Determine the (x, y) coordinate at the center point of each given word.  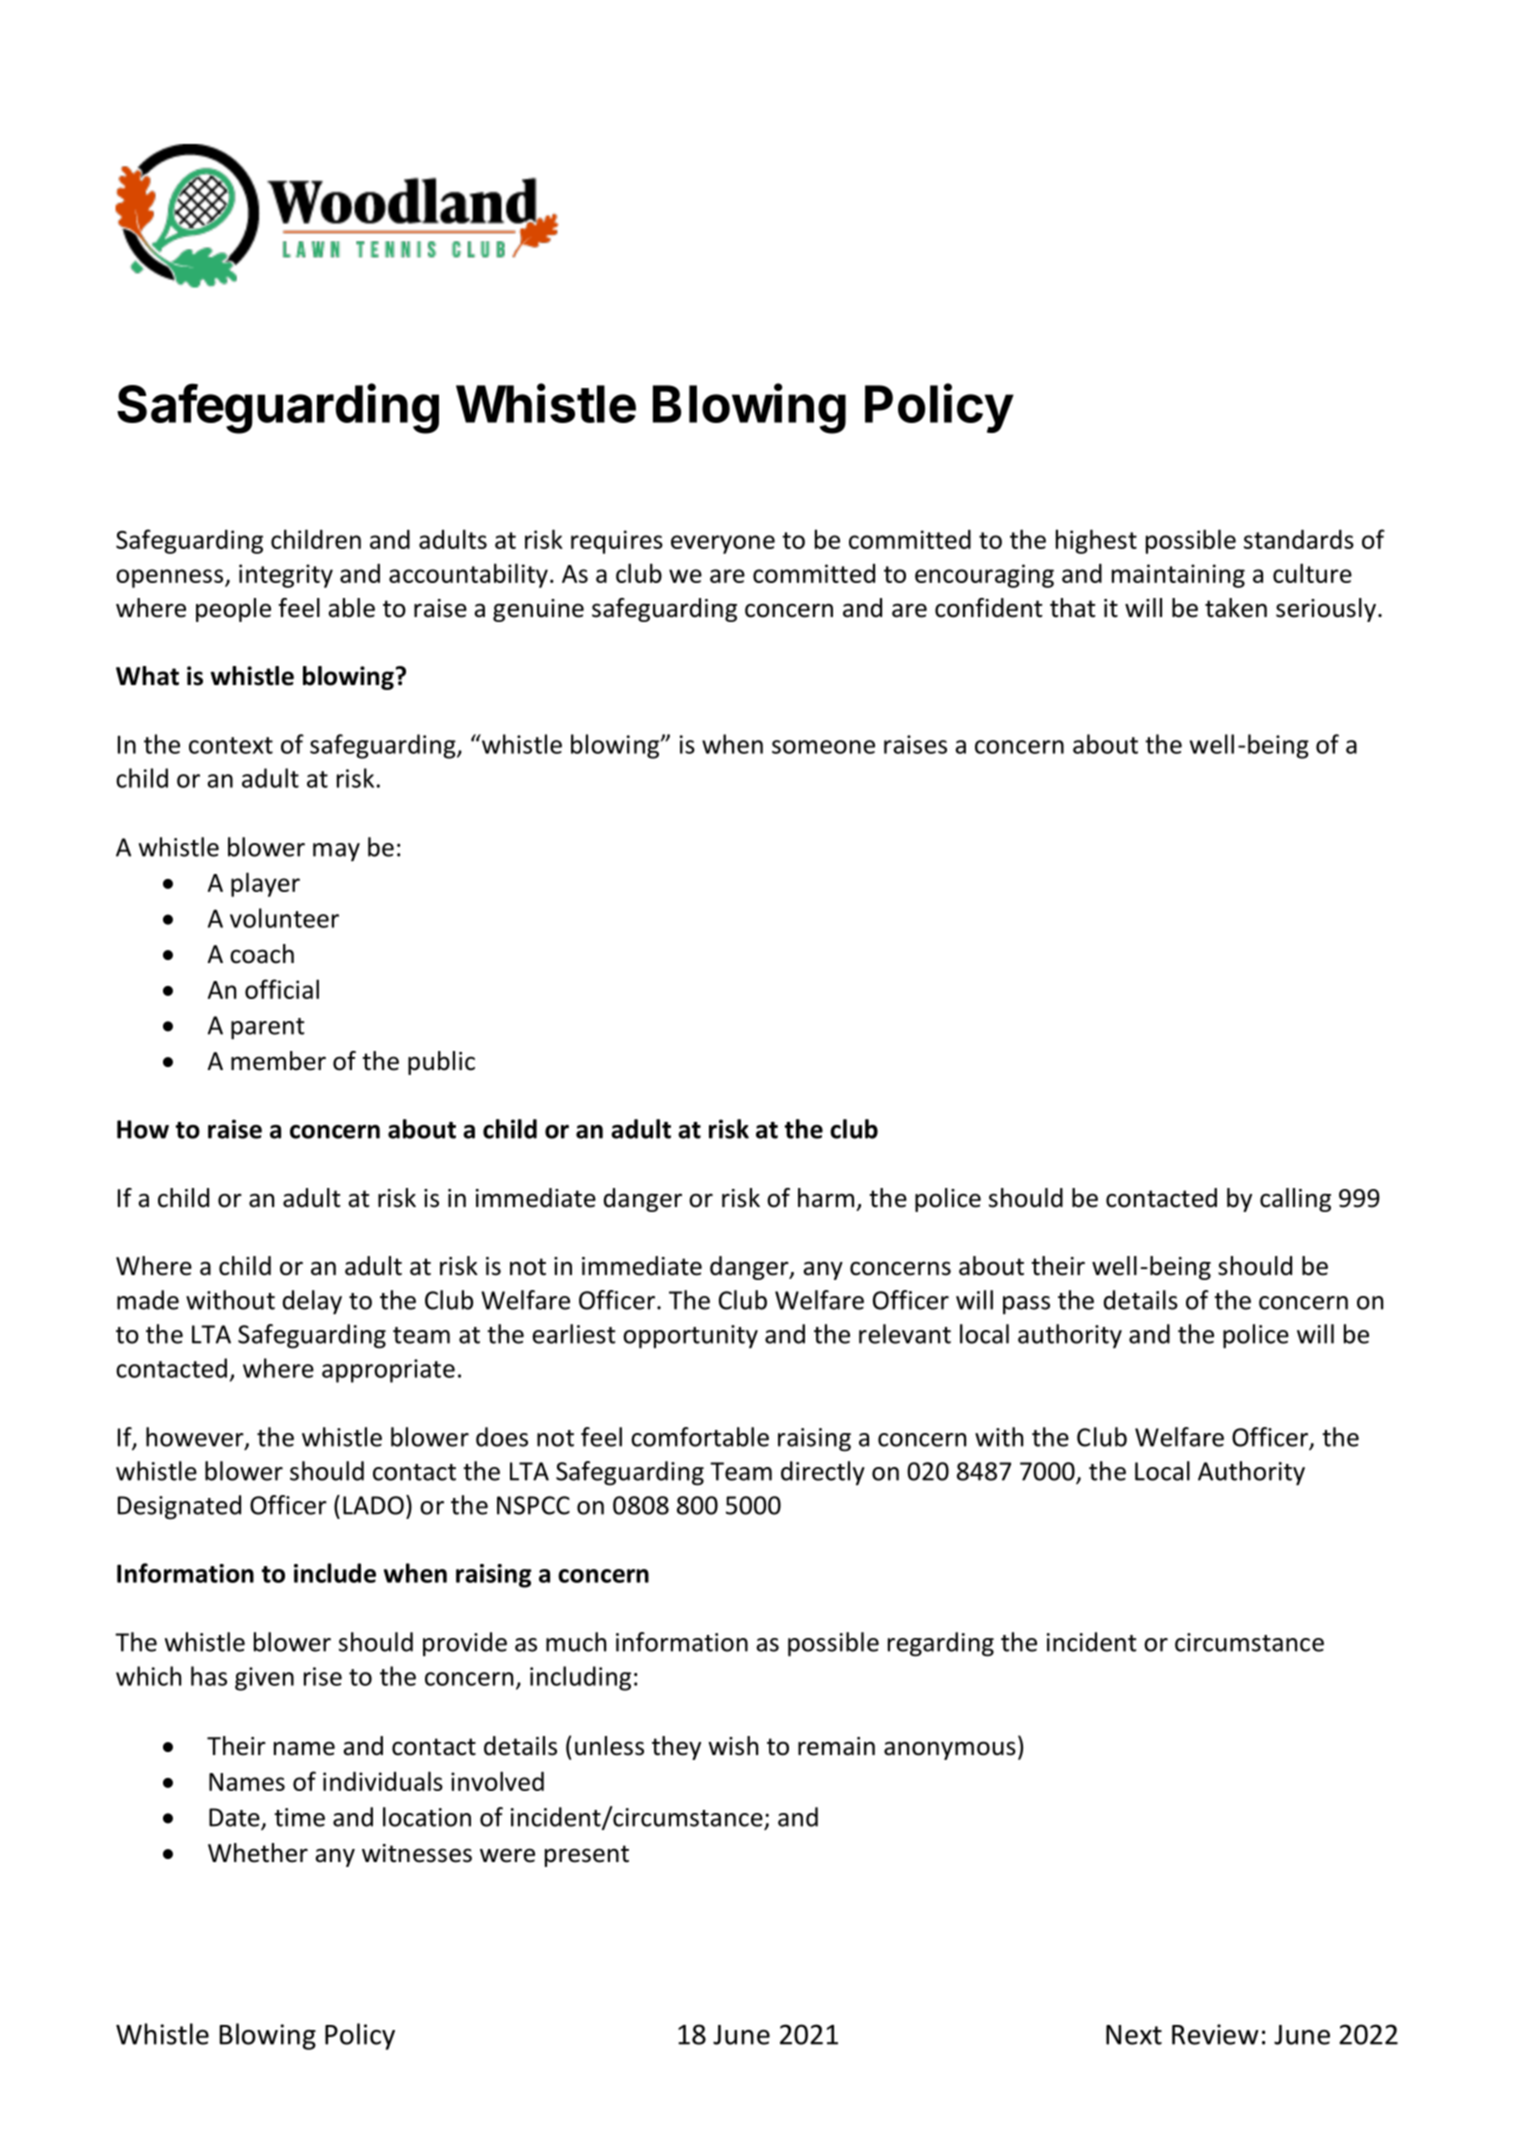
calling (1295, 1200)
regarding (941, 1644)
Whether (258, 1853)
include (335, 1573)
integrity (286, 576)
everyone (723, 544)
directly (823, 1473)
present (587, 1856)
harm (826, 1198)
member (278, 1061)
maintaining (1178, 576)
